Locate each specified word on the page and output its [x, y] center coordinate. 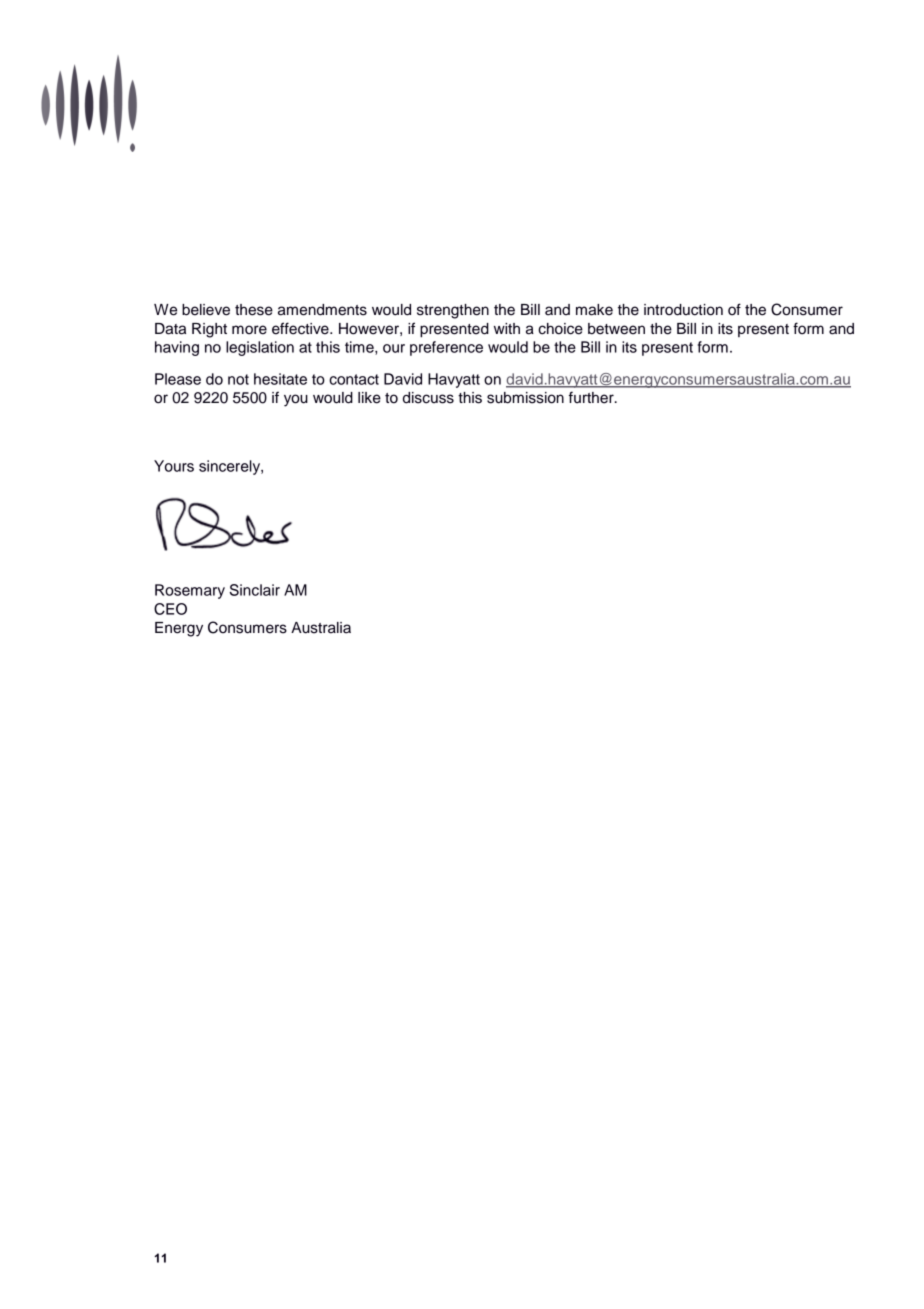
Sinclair [255, 590]
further [592, 397]
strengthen [453, 311]
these [254, 310]
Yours [174, 466]
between [616, 329]
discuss [428, 398]
